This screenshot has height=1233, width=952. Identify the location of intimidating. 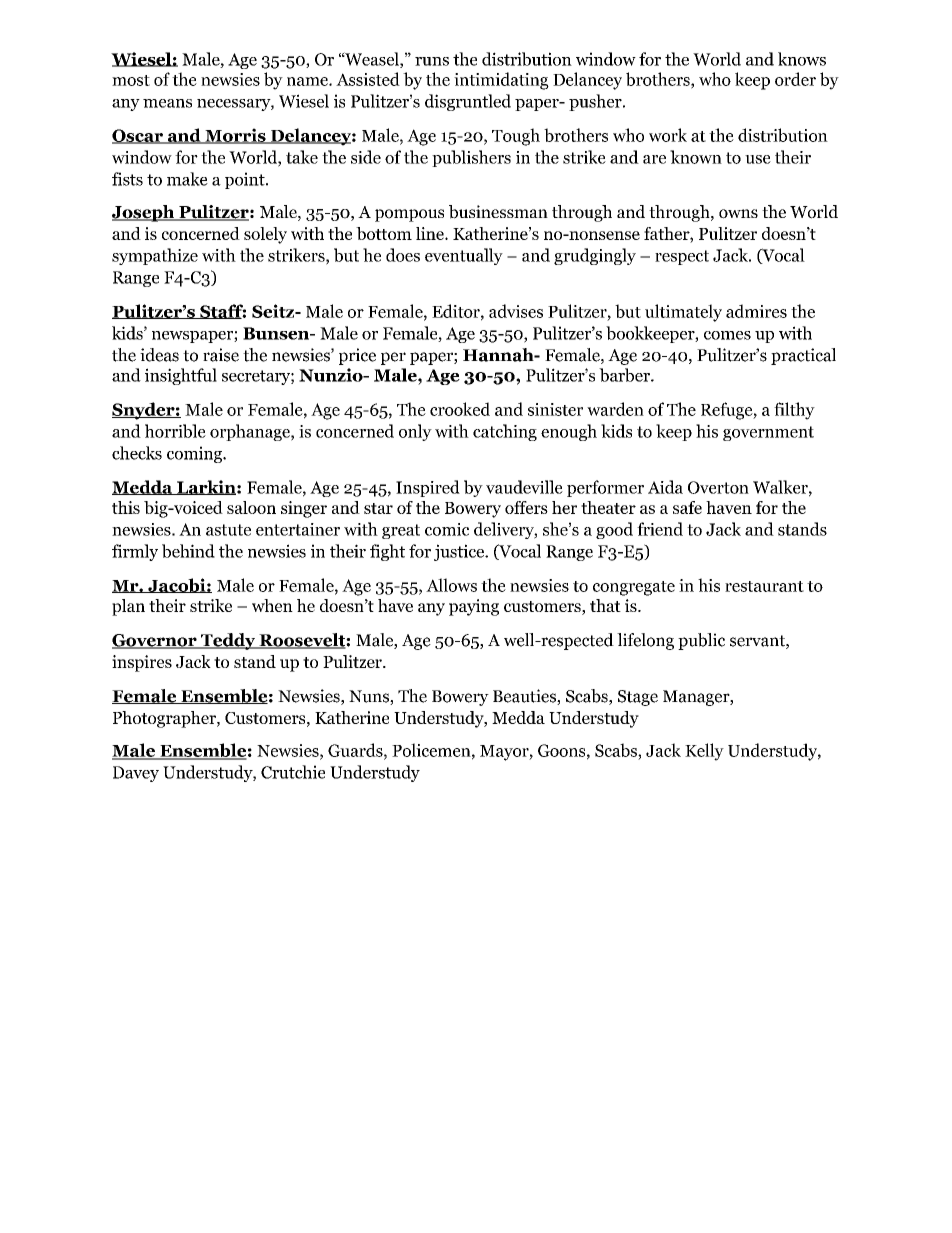
(501, 81).
